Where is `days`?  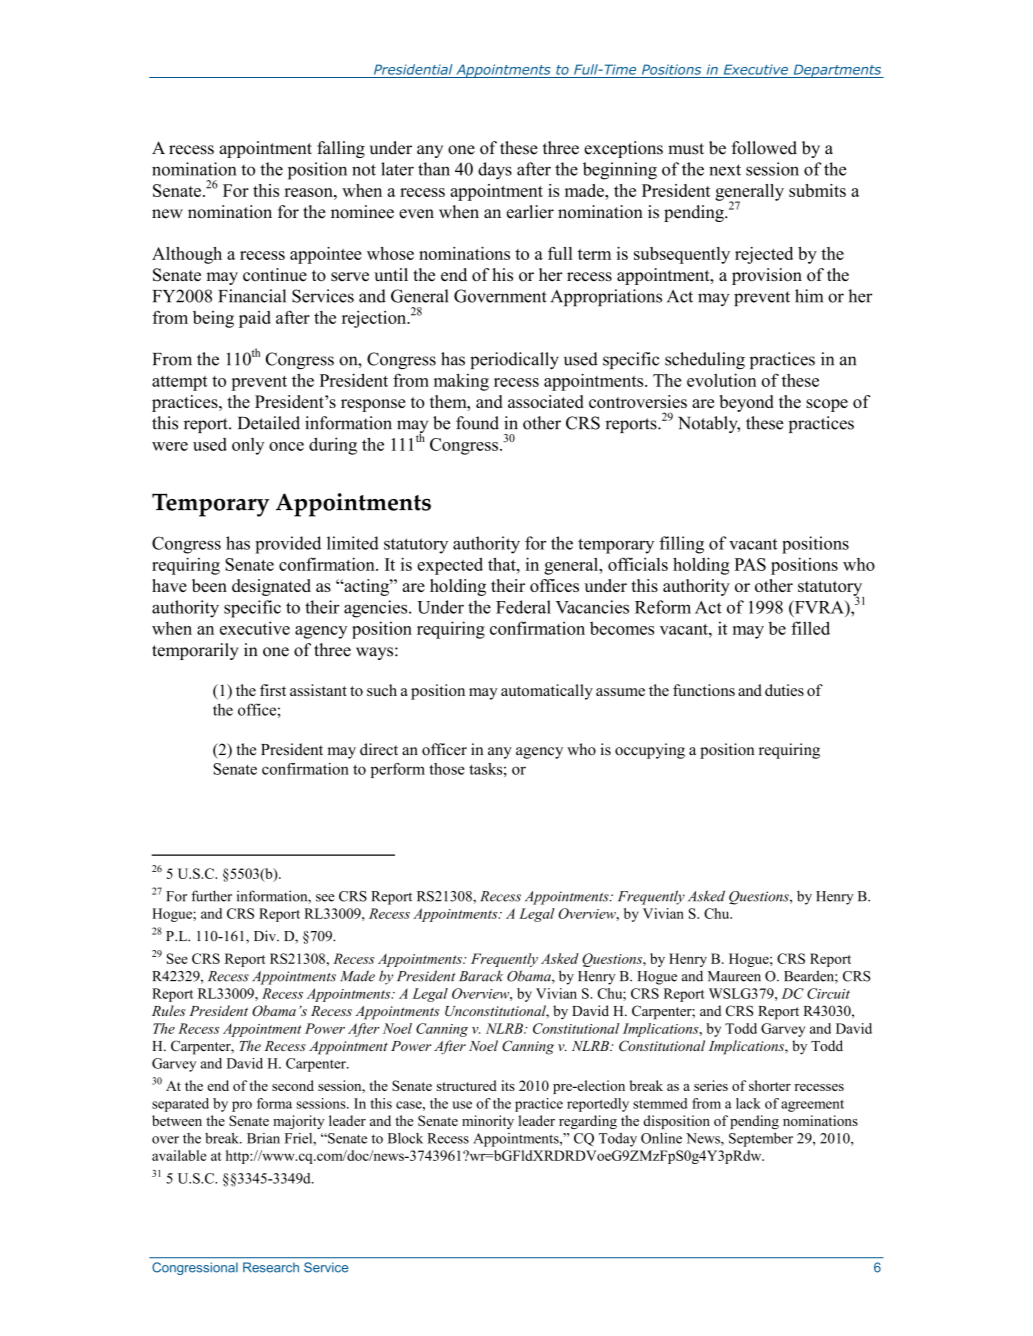
days is located at coordinates (495, 171).
